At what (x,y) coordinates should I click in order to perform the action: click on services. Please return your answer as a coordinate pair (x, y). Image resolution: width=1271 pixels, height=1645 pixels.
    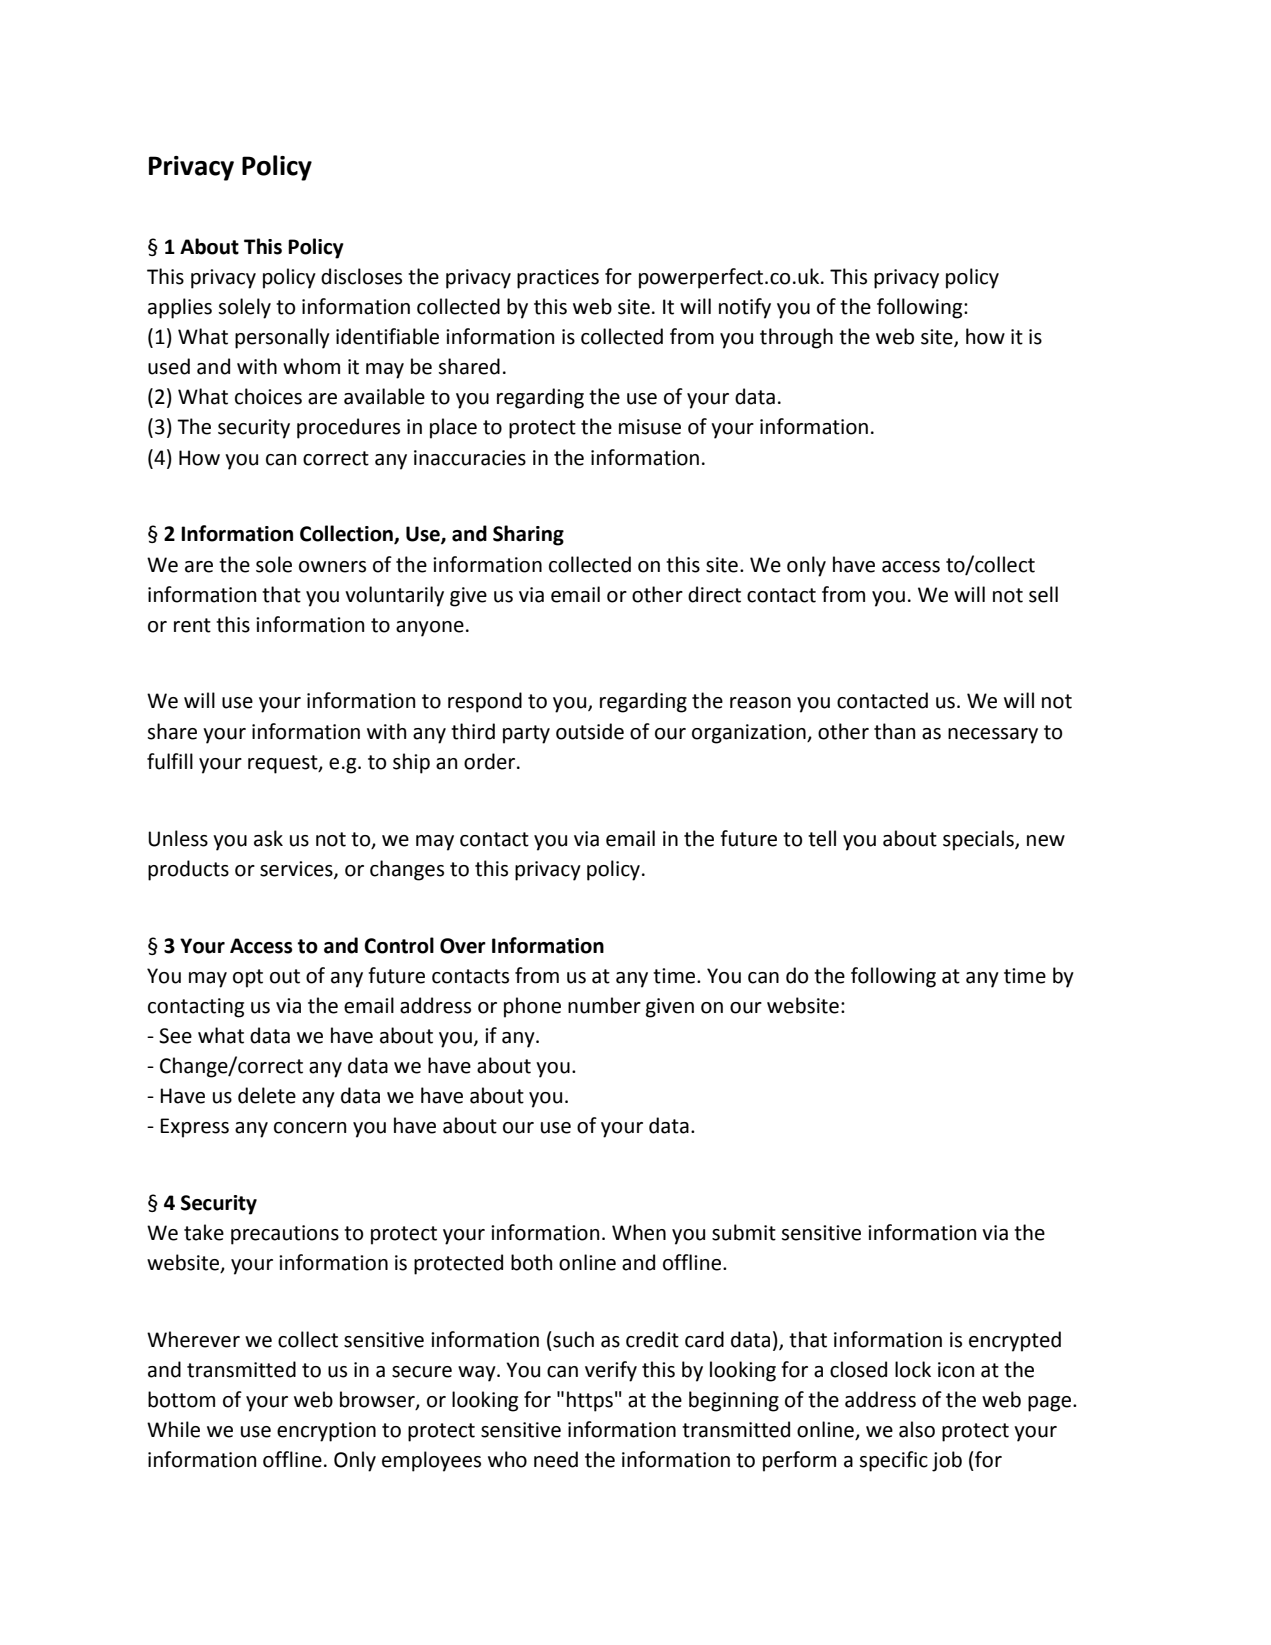
    Looking at the image, I should click on (297, 869).
